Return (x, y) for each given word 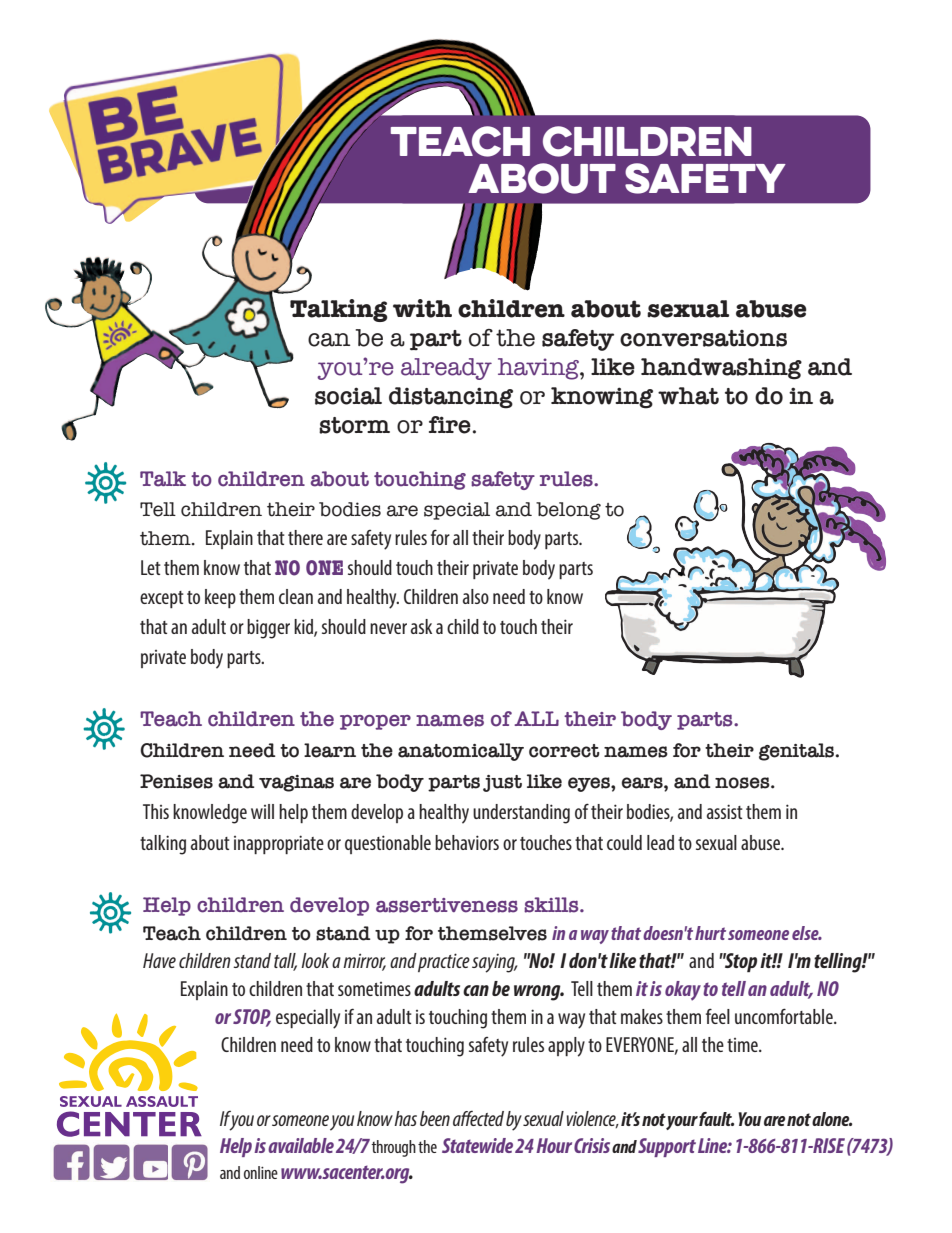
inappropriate (279, 844)
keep (220, 598)
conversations (703, 338)
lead (660, 842)
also (476, 596)
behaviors (467, 842)
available (301, 1145)
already (446, 369)
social (348, 396)
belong (568, 511)
